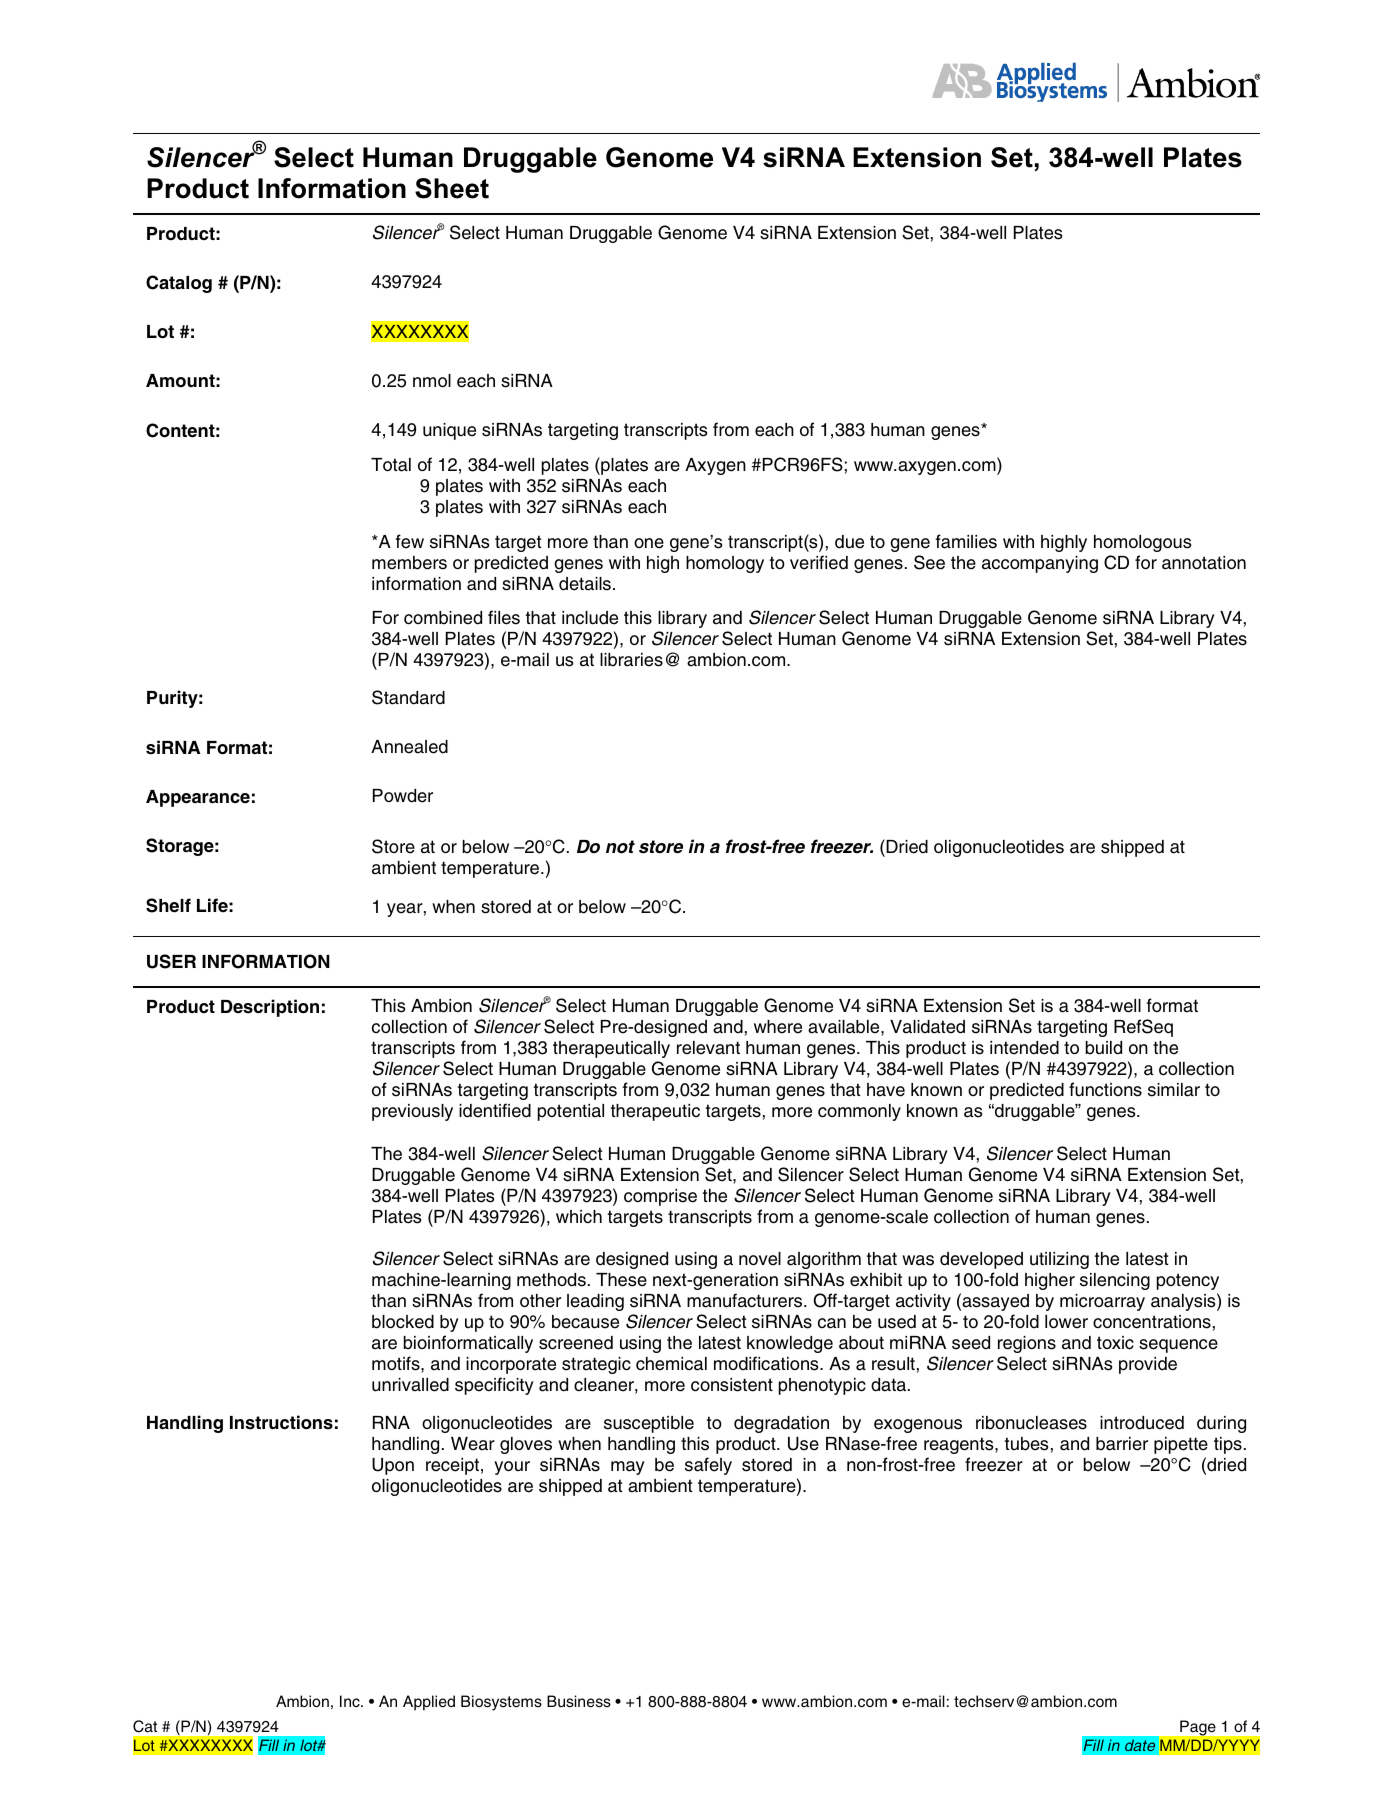 The image size is (1394, 1804). What do you see at coordinates (452, 188) in the screenshot?
I see `Sheet` at bounding box center [452, 188].
